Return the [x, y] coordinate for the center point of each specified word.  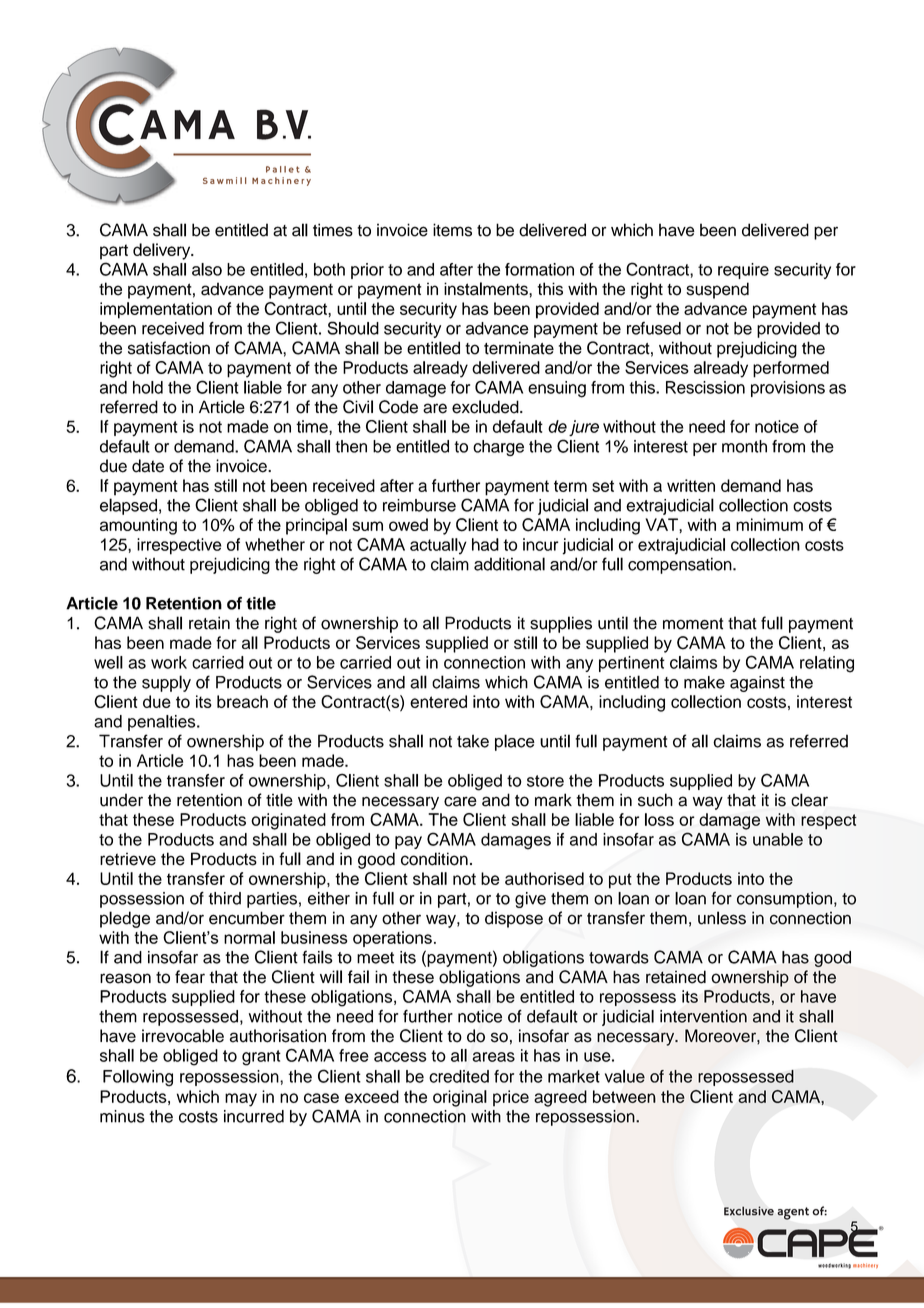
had [485, 544]
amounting [138, 526]
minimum [769, 524]
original [460, 1098]
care [460, 801]
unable [778, 839]
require [743, 271]
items [452, 230]
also [207, 269]
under [121, 800]
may [241, 1100]
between [624, 1096]
